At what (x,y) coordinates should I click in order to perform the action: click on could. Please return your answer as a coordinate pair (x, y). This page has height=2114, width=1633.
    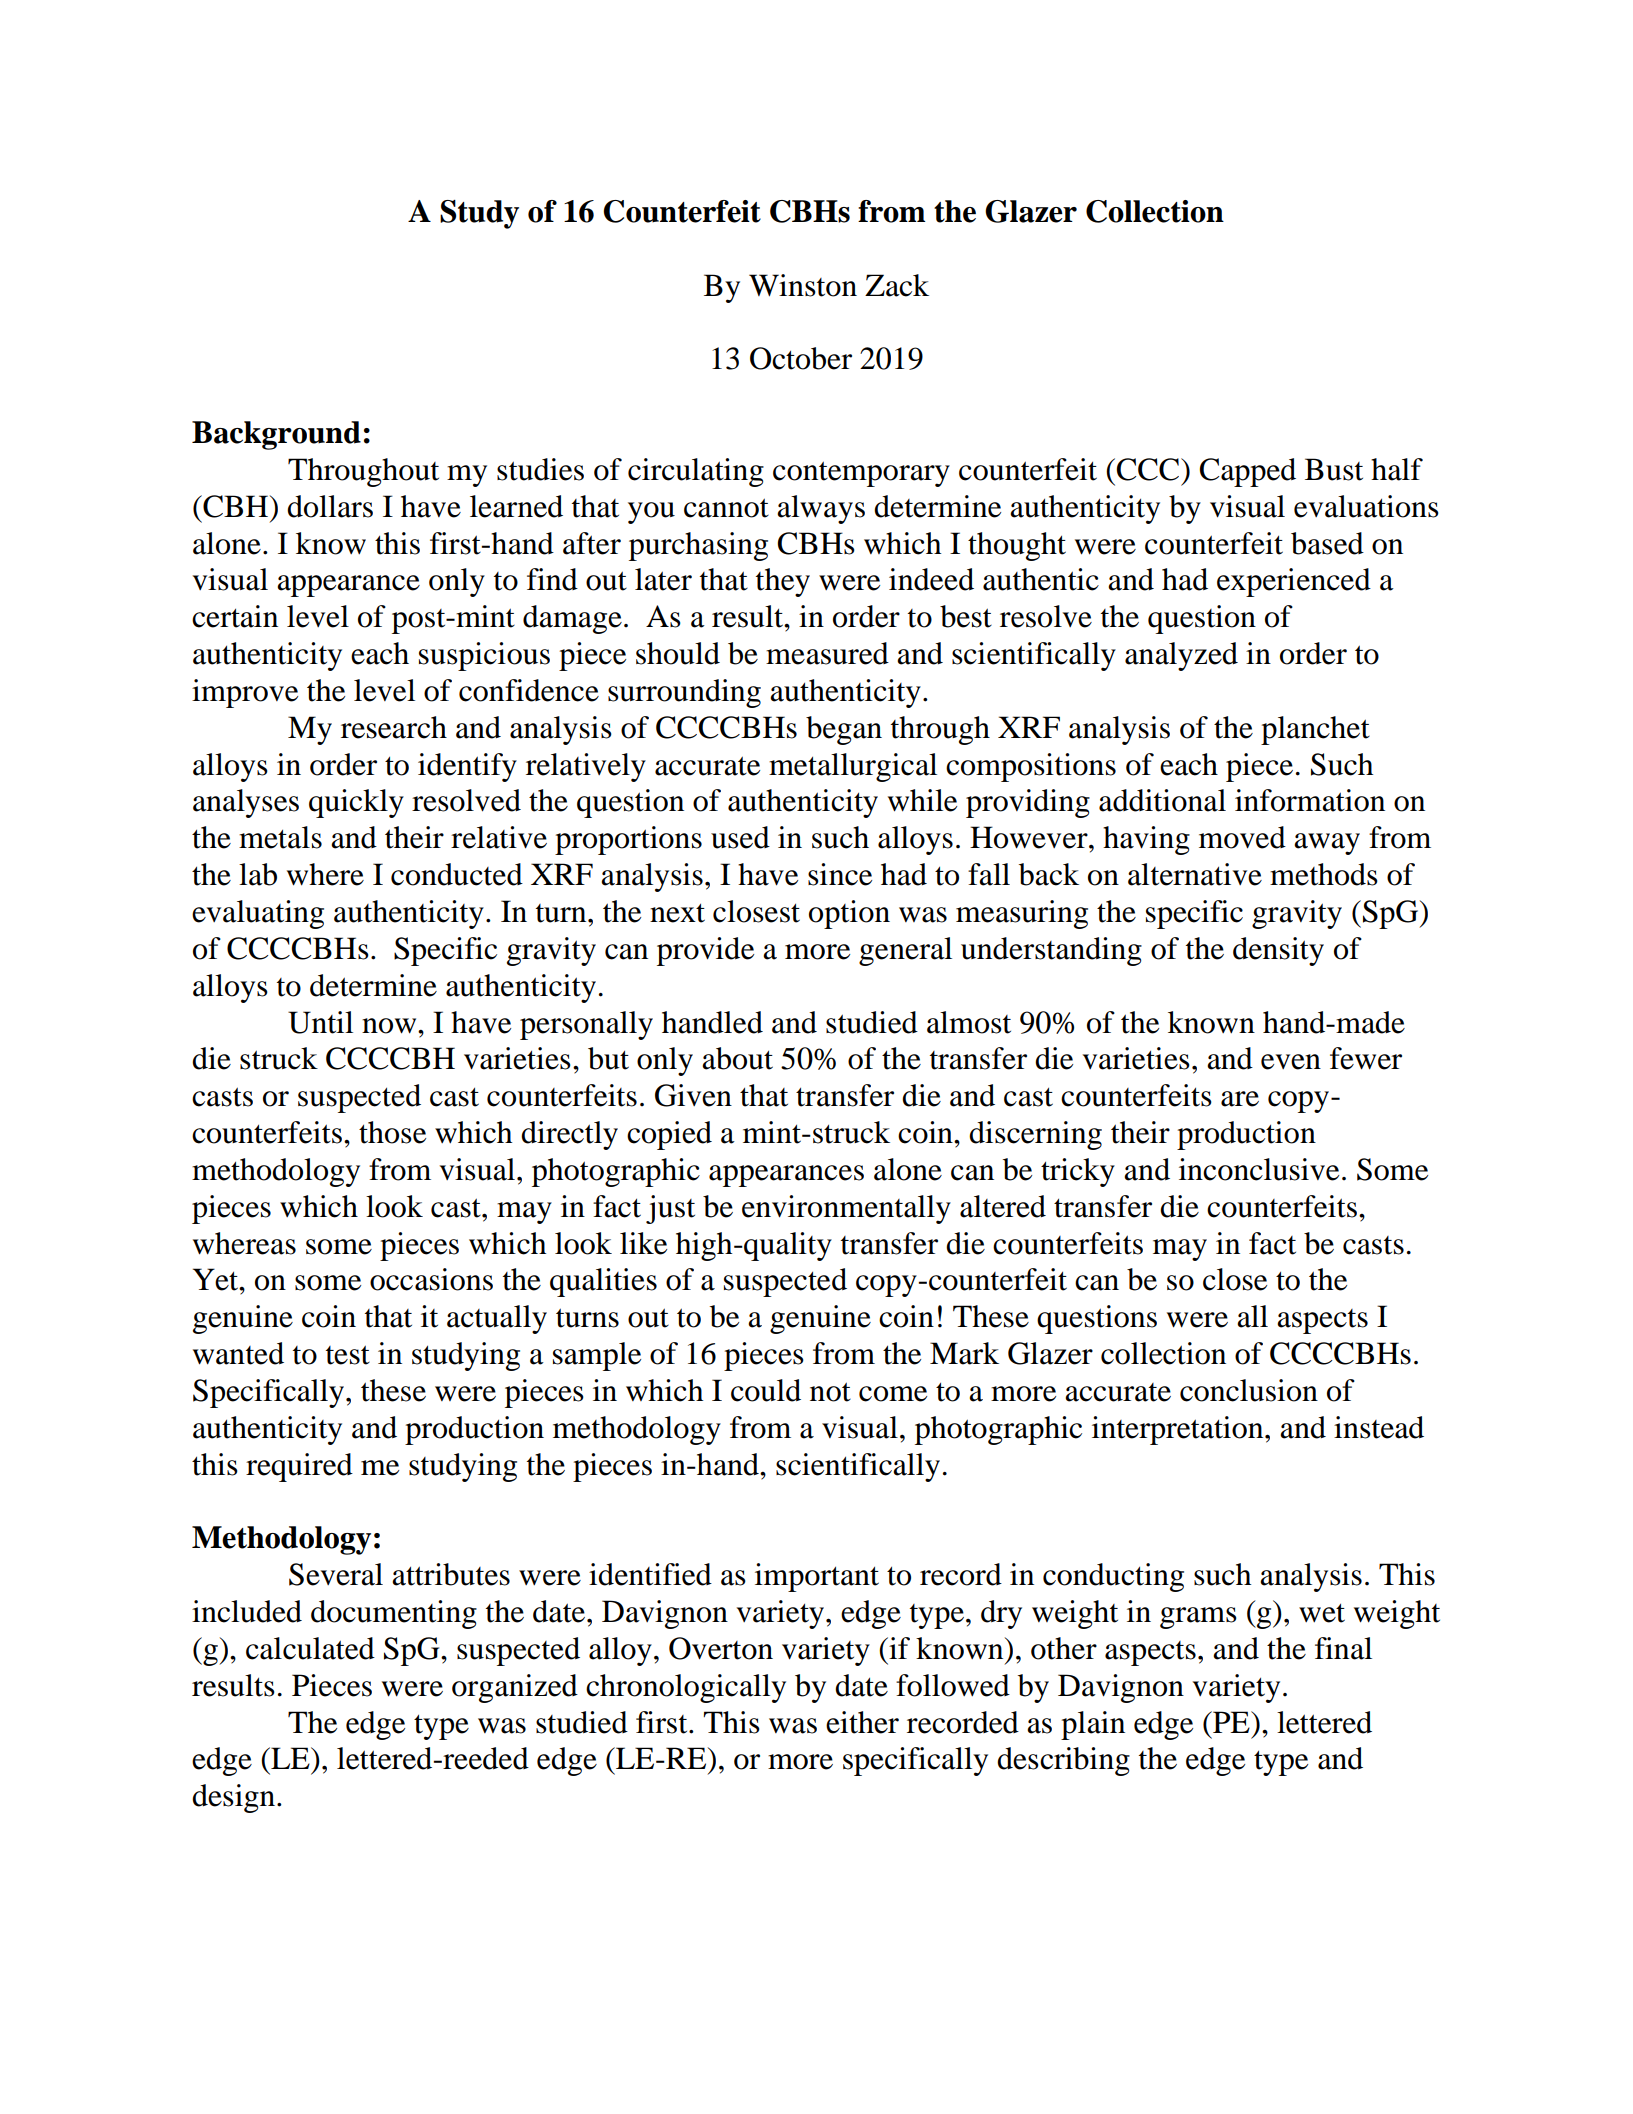
    Looking at the image, I should click on (766, 1390).
